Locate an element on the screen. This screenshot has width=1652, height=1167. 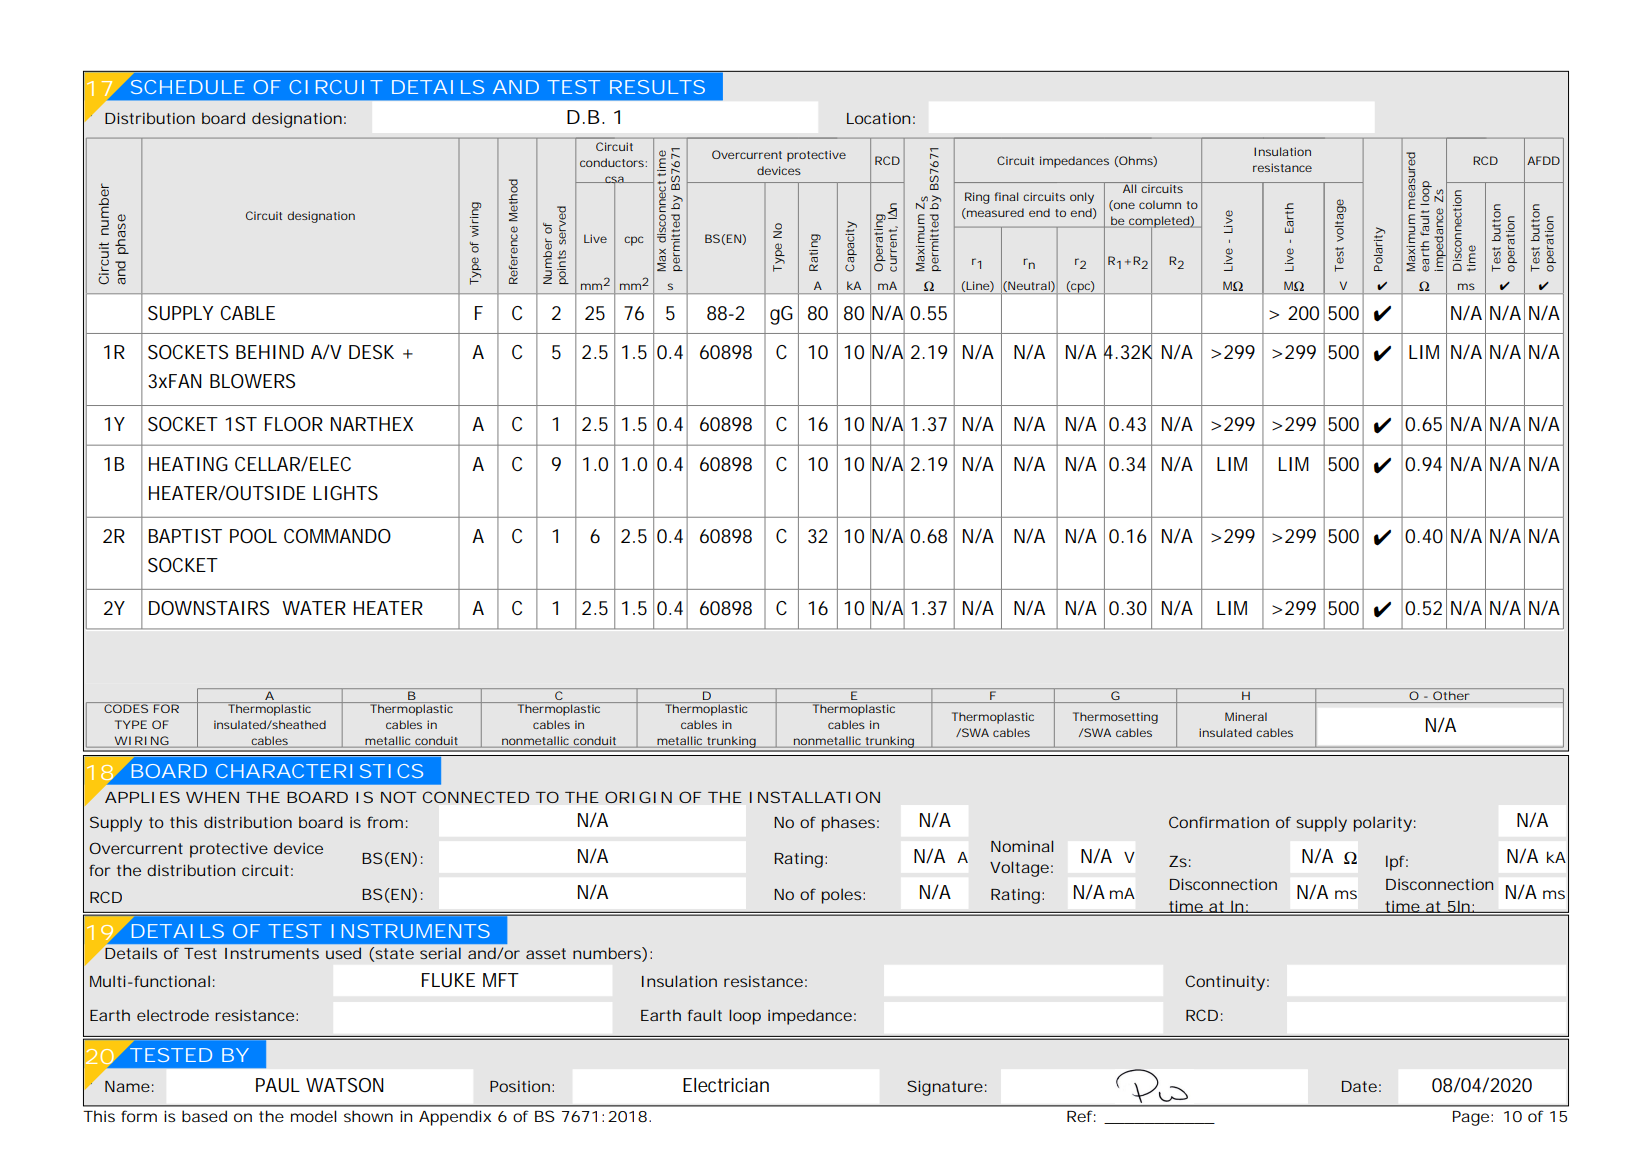
Location is located at coordinates (878, 118).
